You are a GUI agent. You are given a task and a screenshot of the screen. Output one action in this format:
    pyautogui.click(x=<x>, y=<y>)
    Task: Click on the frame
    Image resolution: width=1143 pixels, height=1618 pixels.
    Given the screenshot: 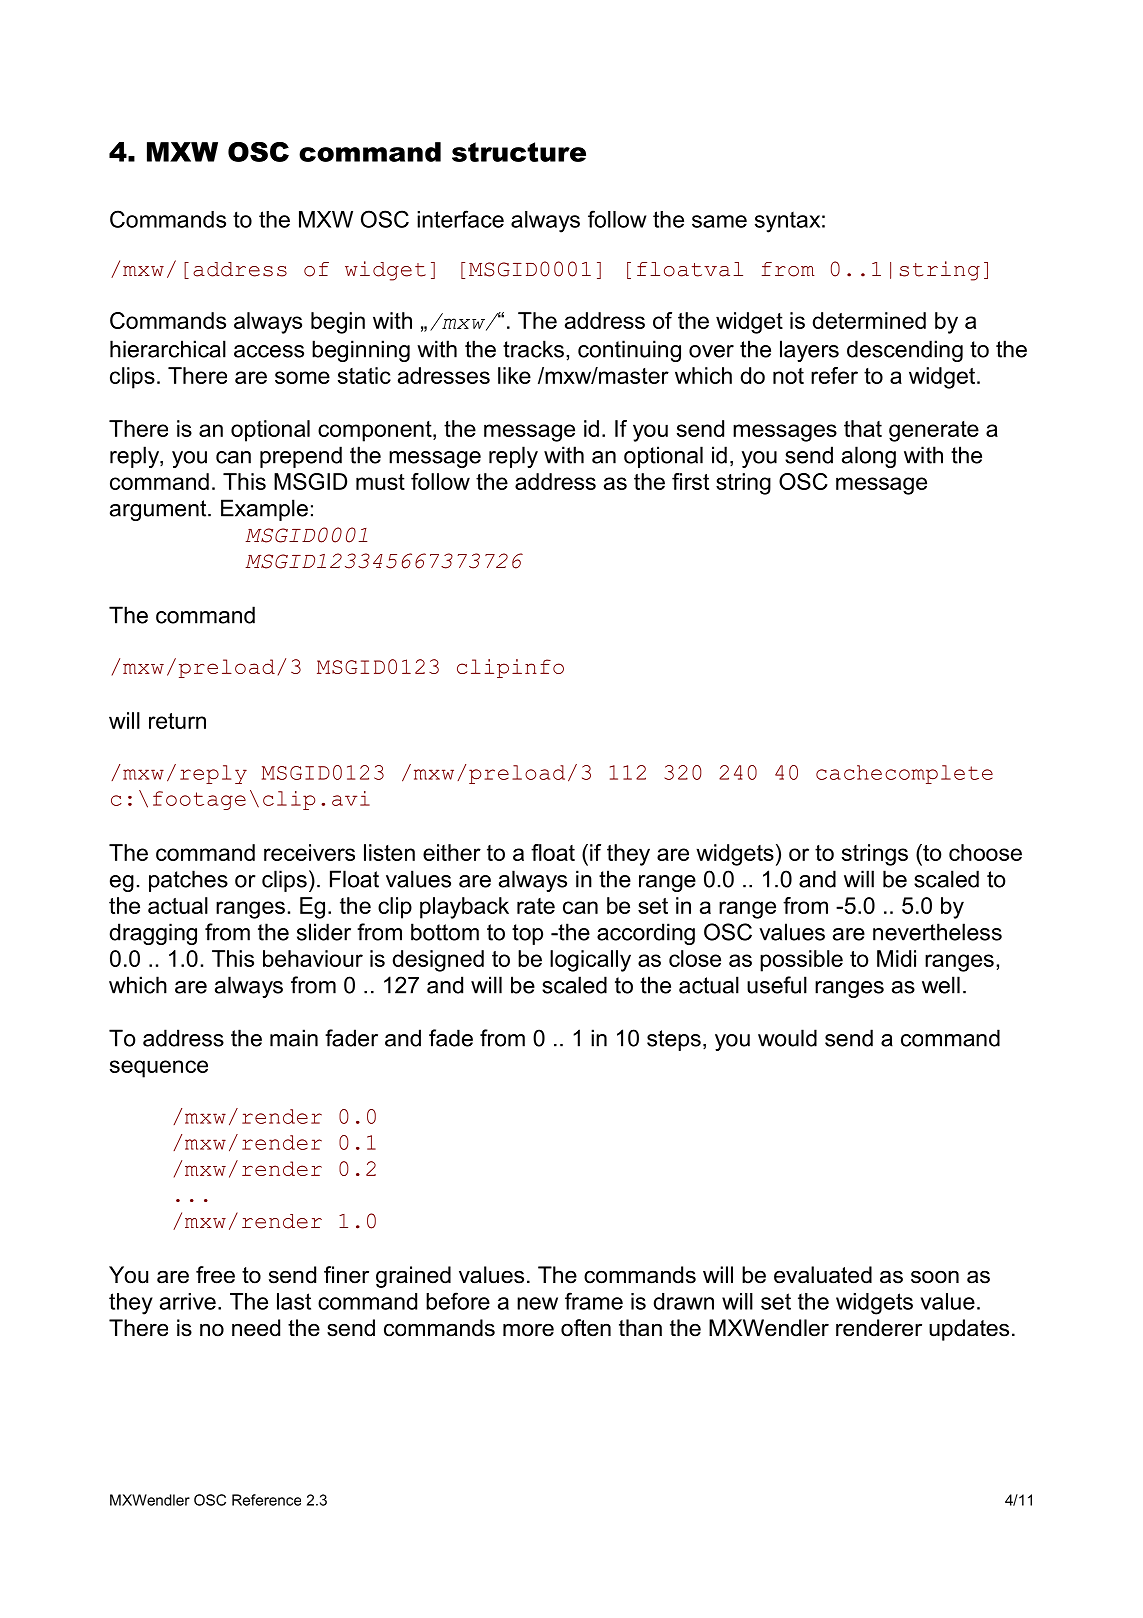 What is the action you would take?
    pyautogui.click(x=594, y=1301)
